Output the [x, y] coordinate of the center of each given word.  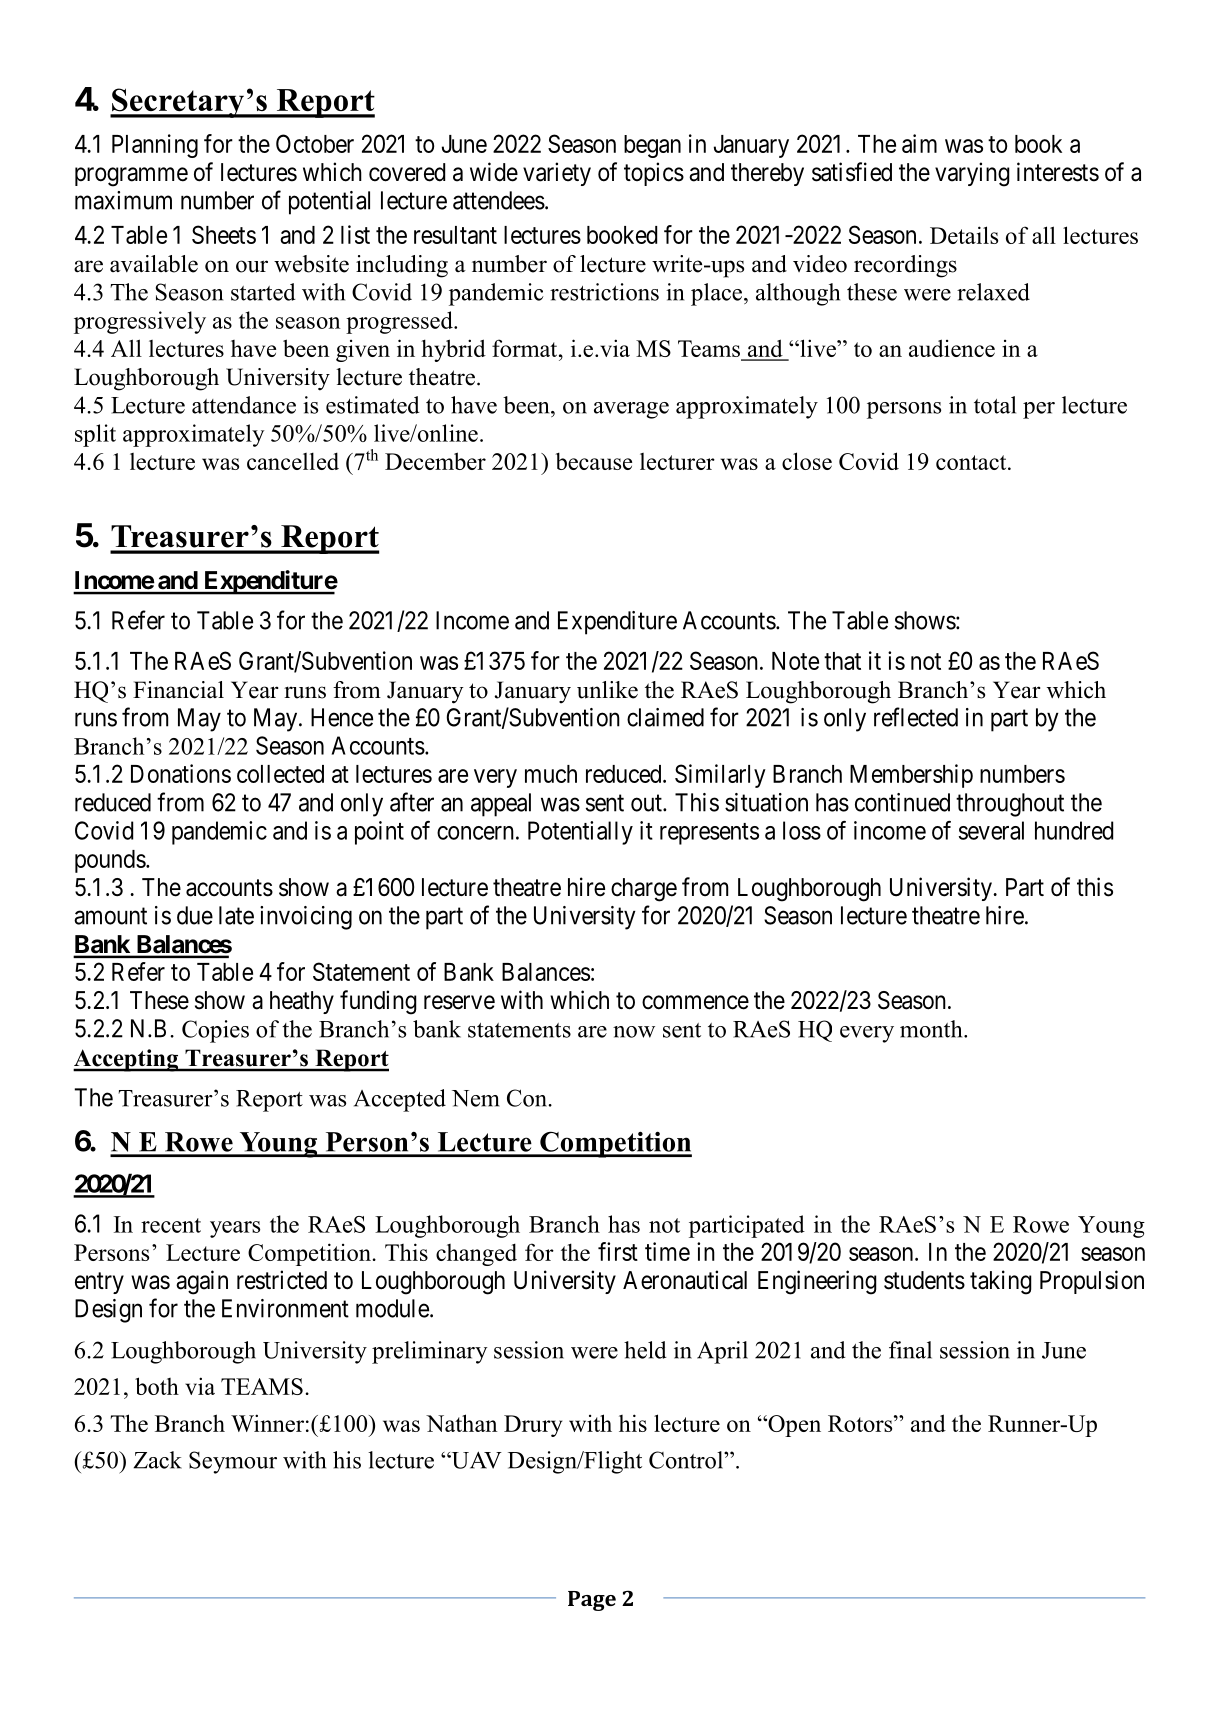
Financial [178, 690]
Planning [155, 146]
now [634, 1032]
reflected [916, 717]
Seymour [233, 1462]
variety [557, 174]
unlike [607, 690]
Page [592, 1601]
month [932, 1029]
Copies [215, 1031]
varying [972, 174]
